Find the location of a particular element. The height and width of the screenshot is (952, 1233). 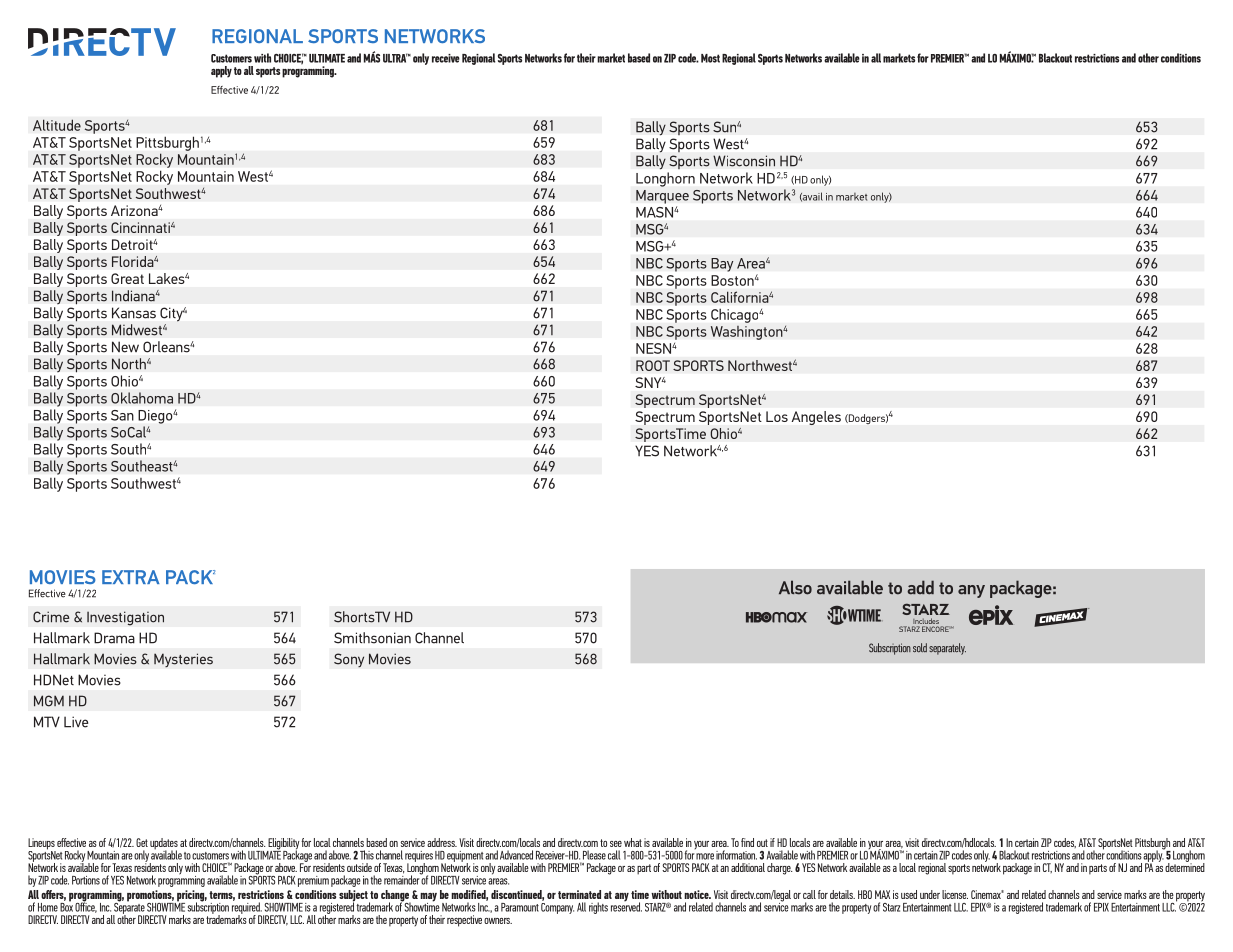

Altitude is located at coordinates (57, 125).
